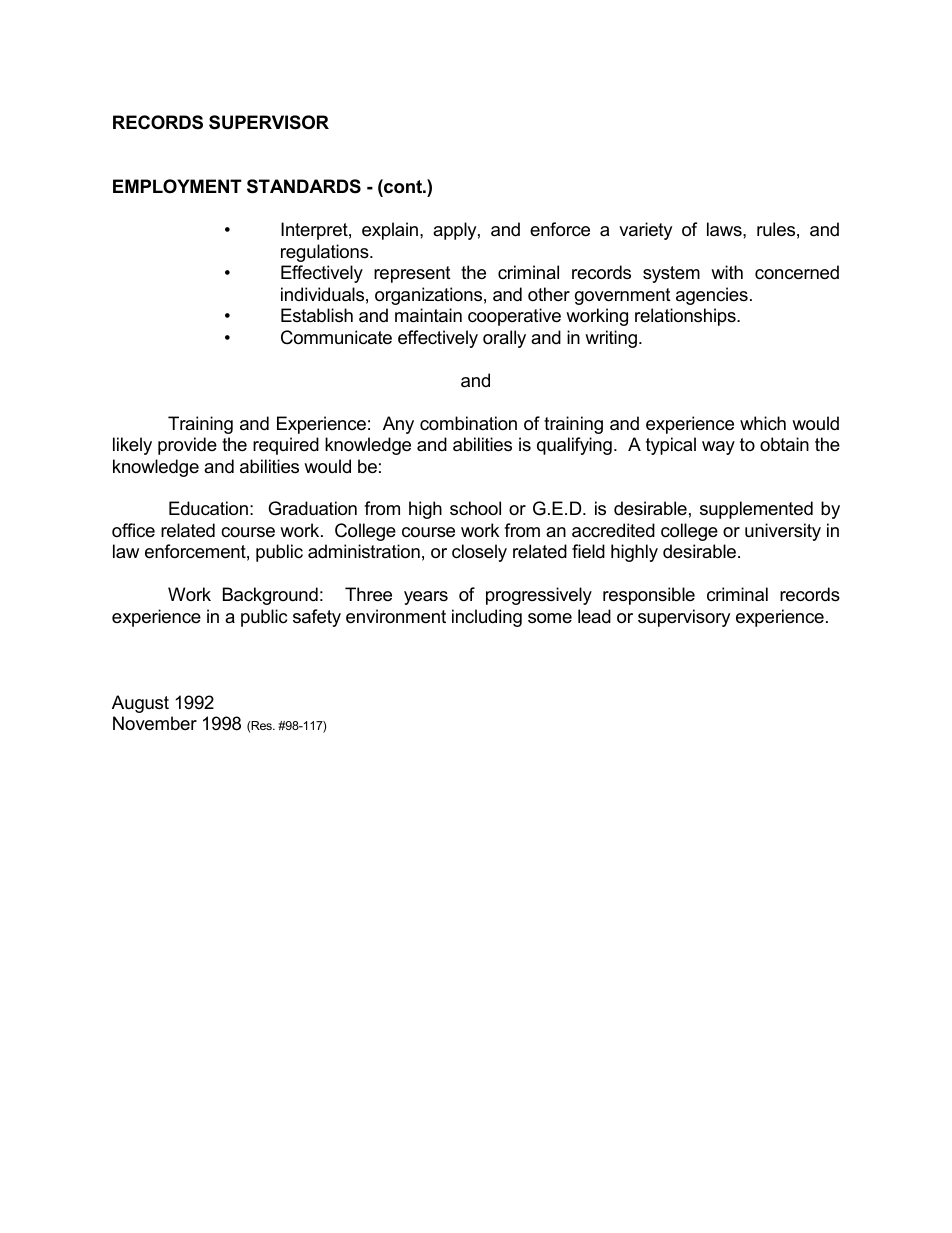 This document has width=952, height=1233. Describe the element at coordinates (391, 231) in the document. I see `explain` at that location.
